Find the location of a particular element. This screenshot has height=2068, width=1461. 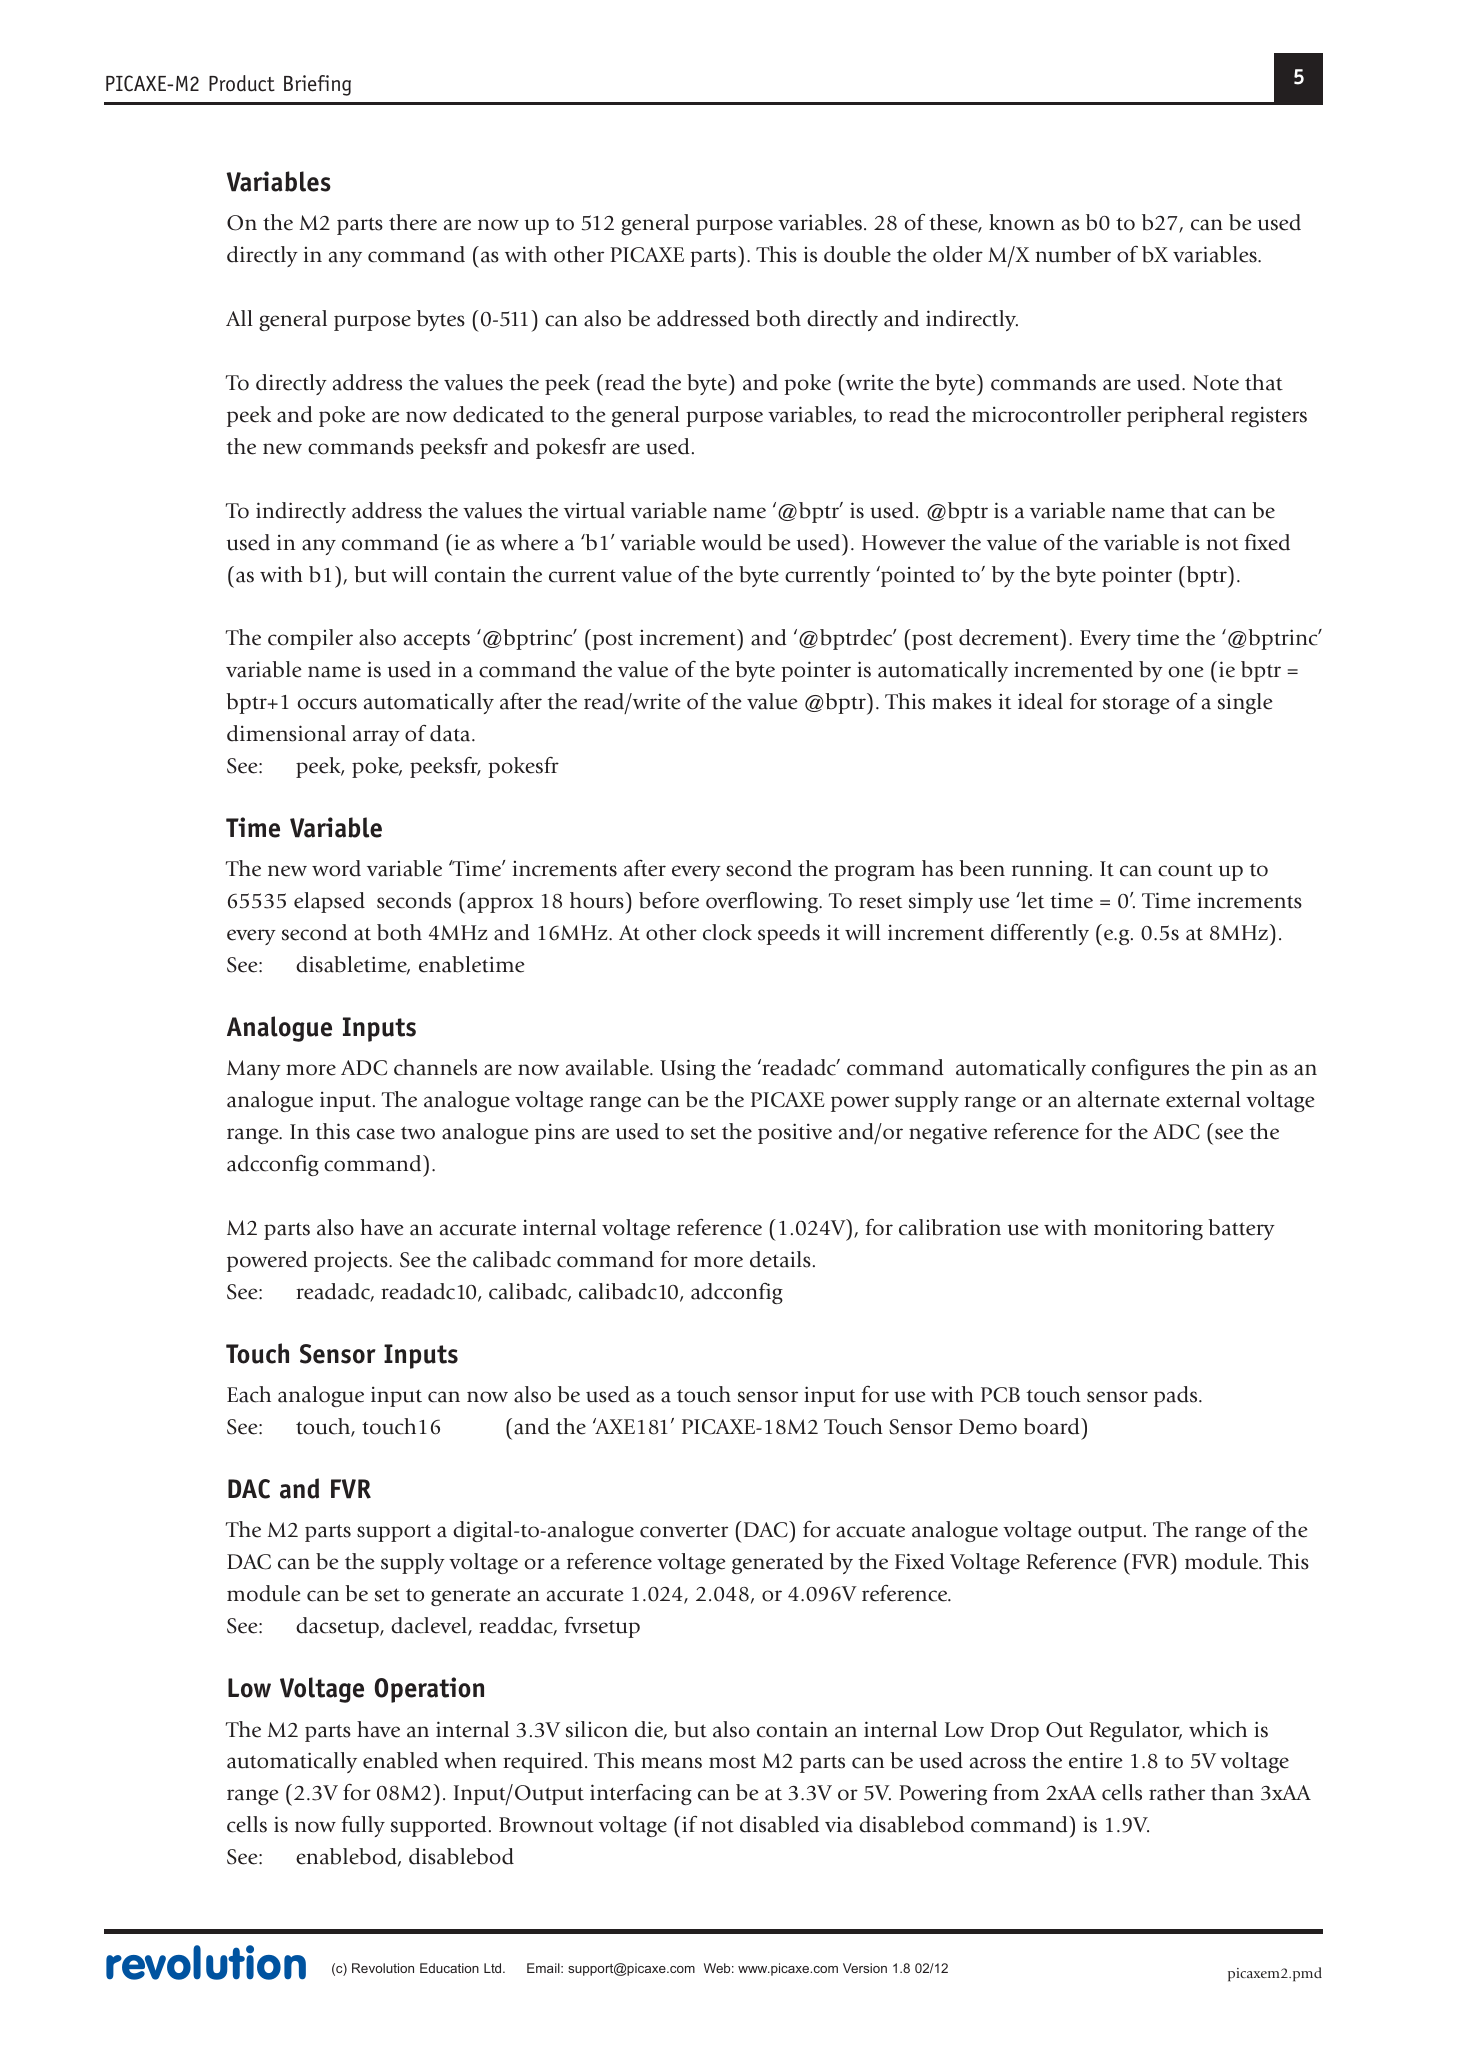

Briefing is located at coordinates (317, 85).
